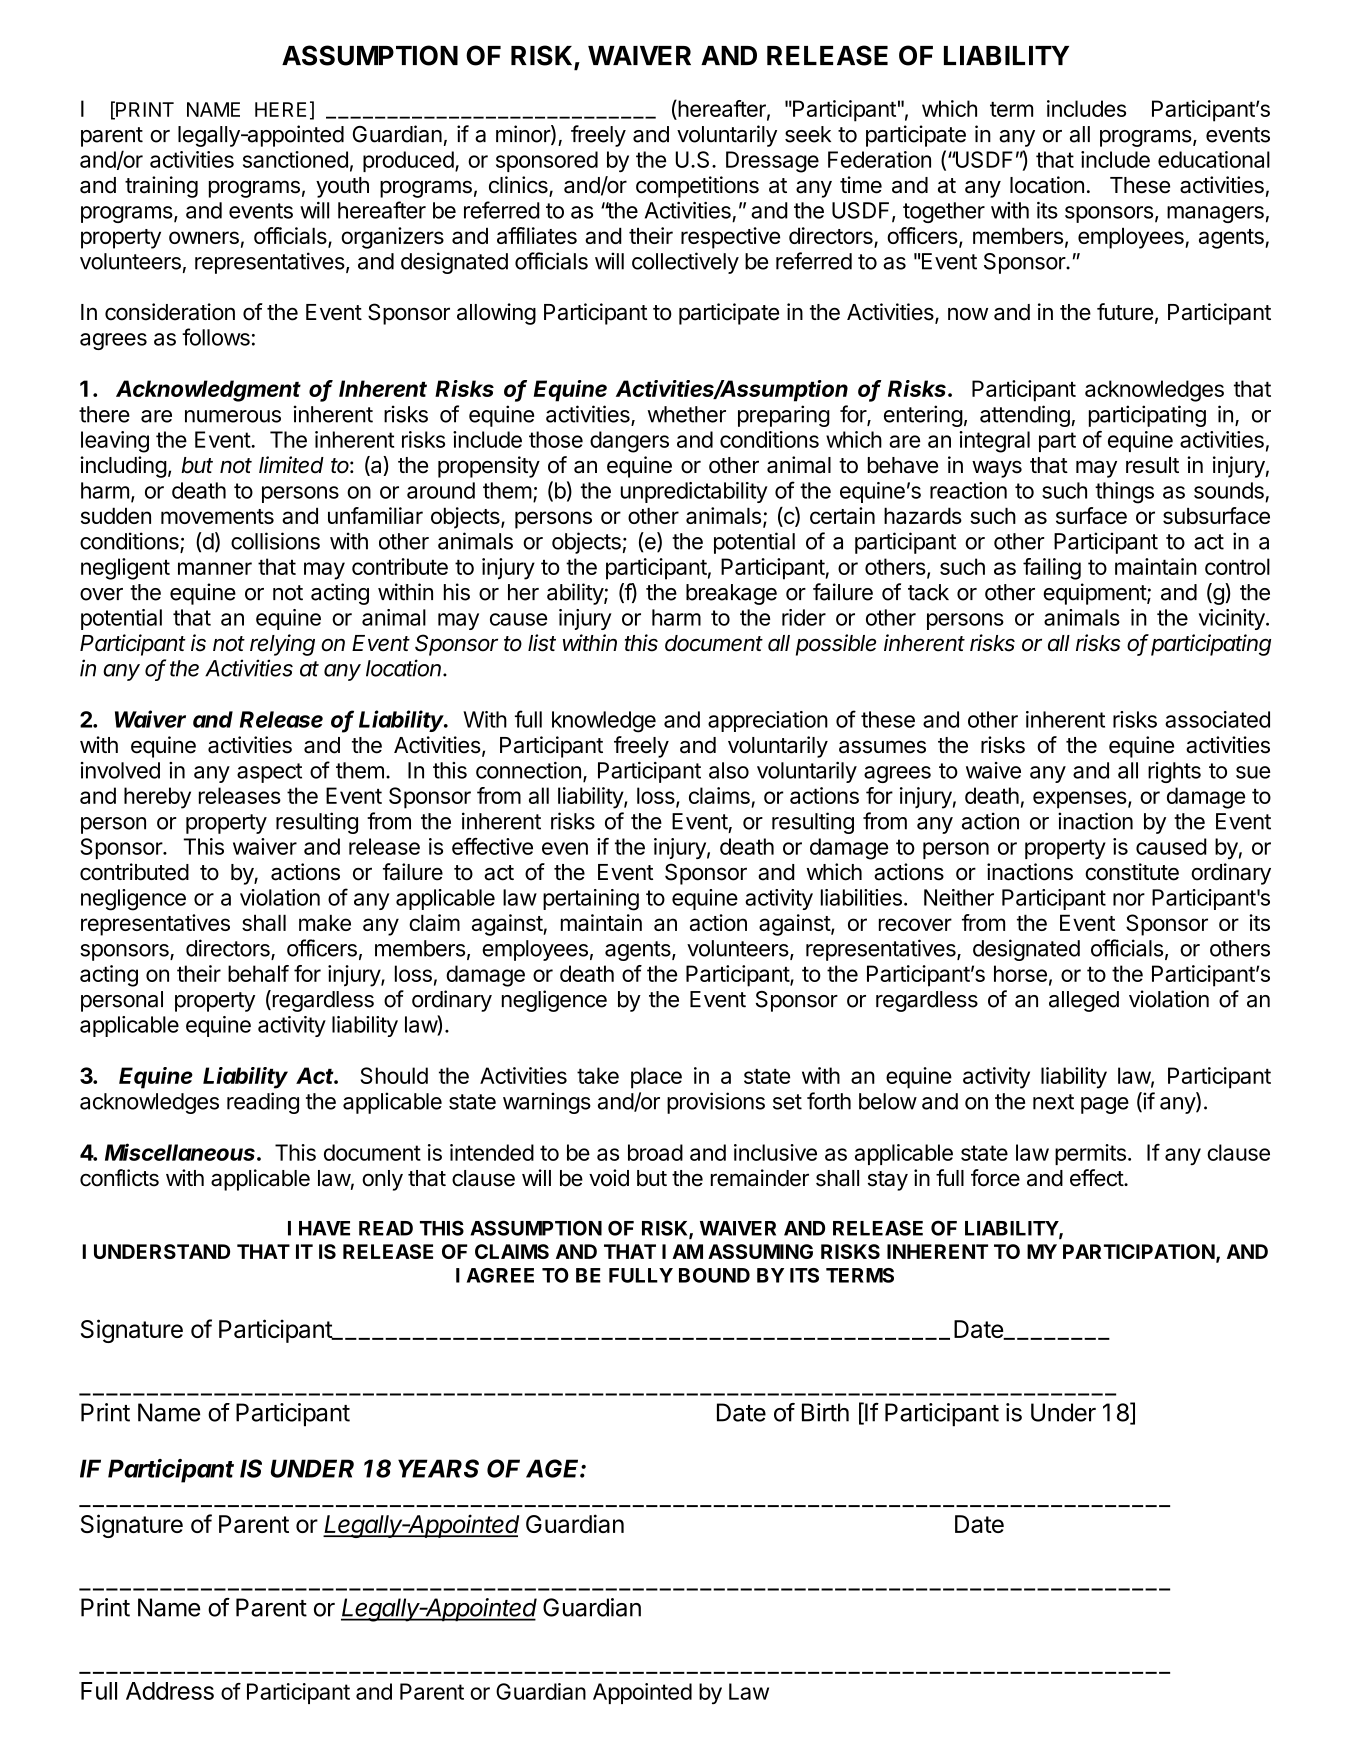 The height and width of the screenshot is (1747, 1350). Describe the element at coordinates (282, 645) in the screenshot. I see `relying` at that location.
